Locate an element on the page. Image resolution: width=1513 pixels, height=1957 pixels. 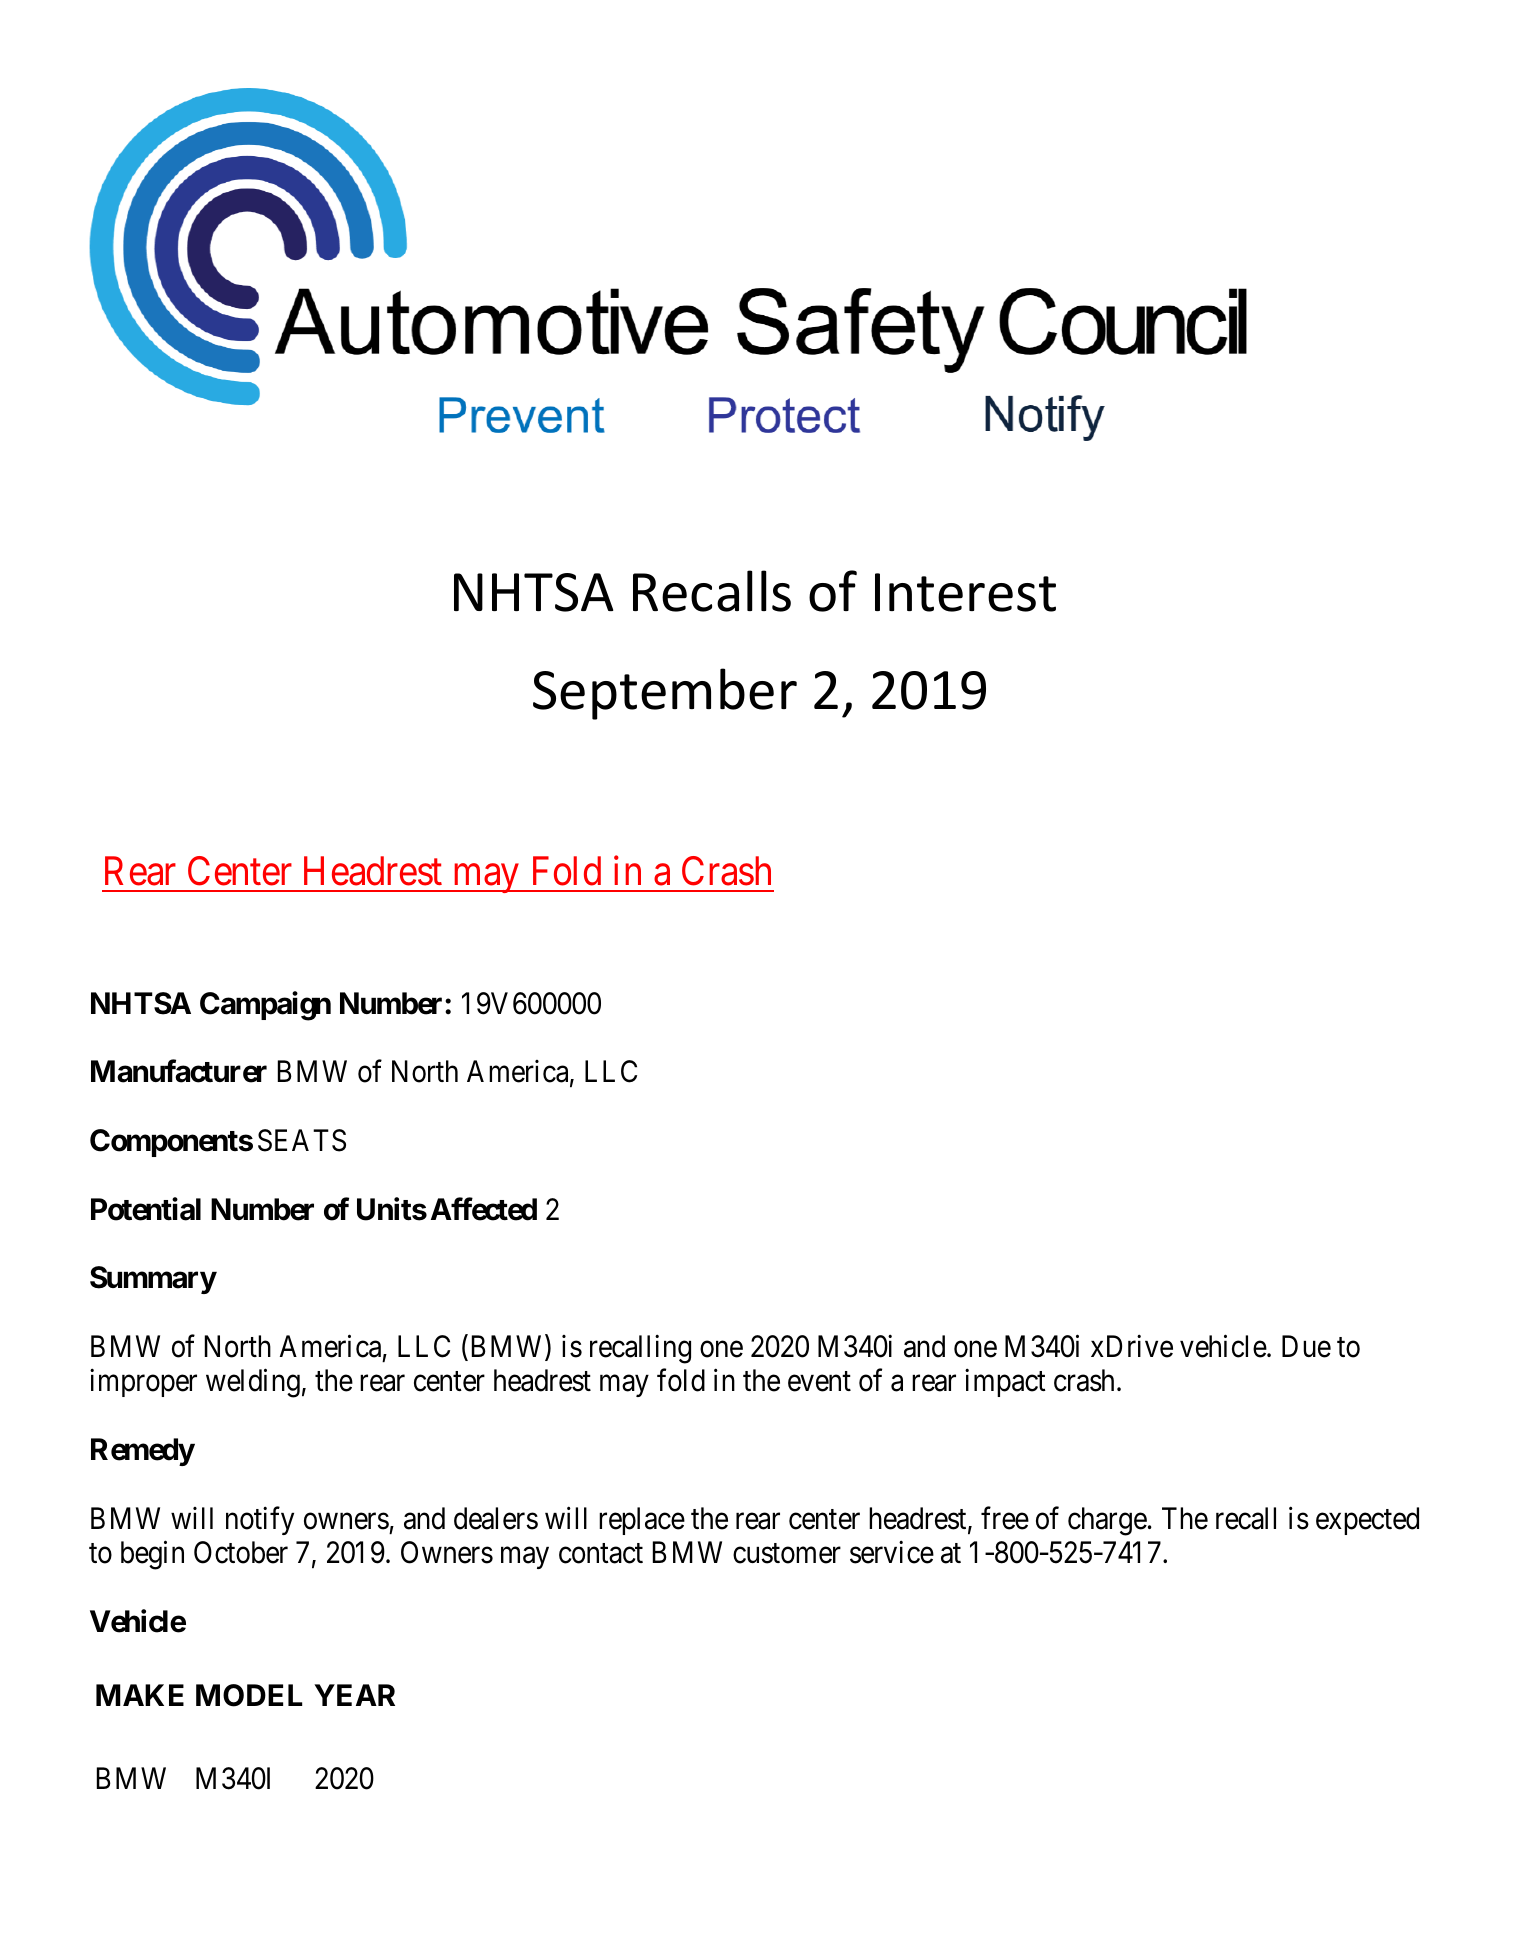
Campaign is located at coordinates (265, 1006).
